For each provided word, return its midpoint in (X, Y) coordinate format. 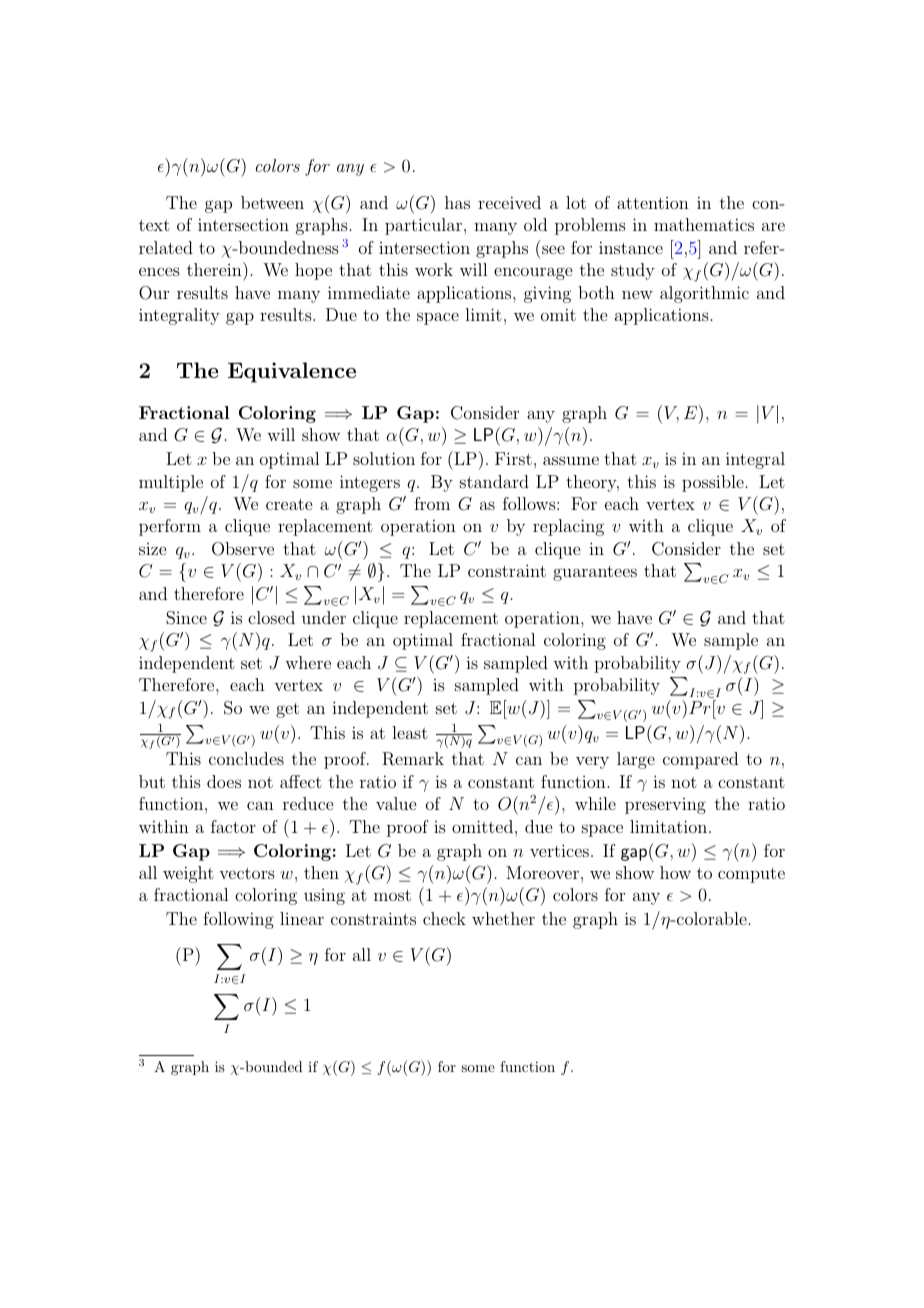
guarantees (595, 573)
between (272, 202)
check (444, 918)
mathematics (704, 224)
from (432, 503)
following (238, 920)
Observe (243, 549)
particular (423, 226)
